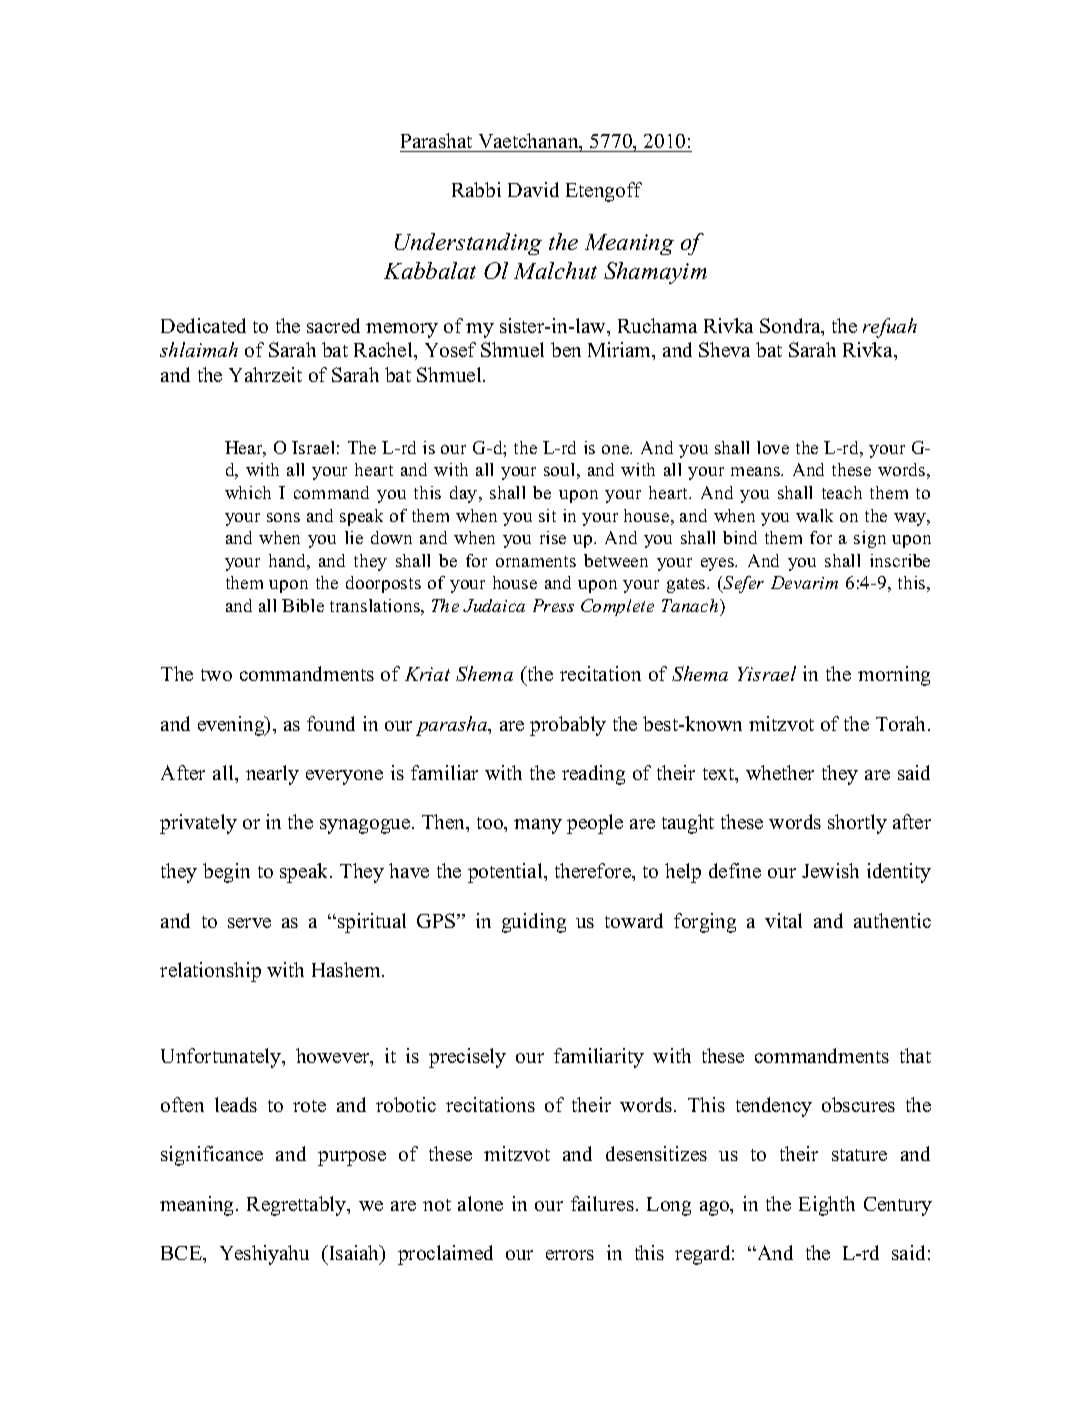 The width and height of the image is (1092, 1413). I want to click on errors, so click(570, 1255).
